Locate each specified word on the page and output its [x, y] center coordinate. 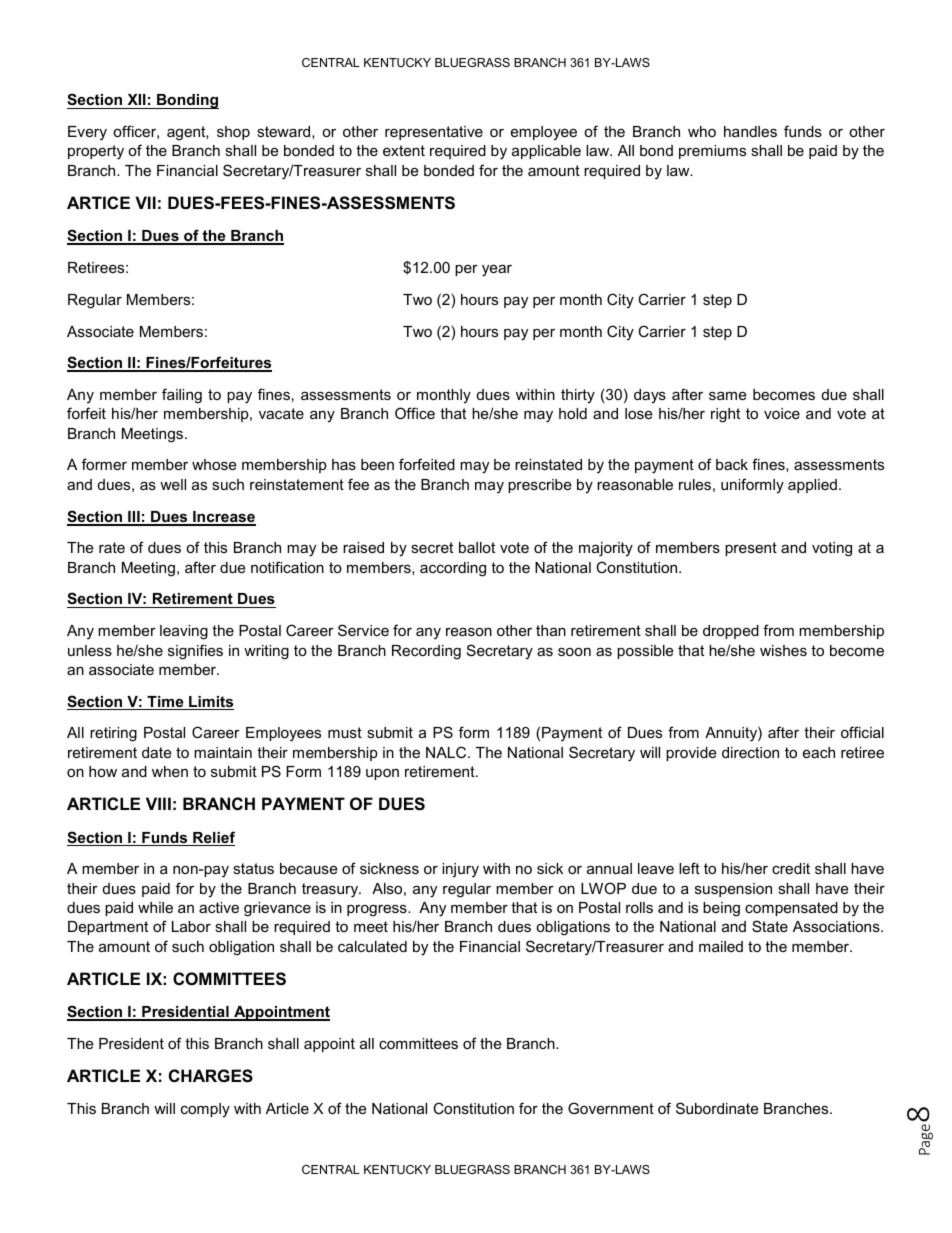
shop [233, 133]
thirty [578, 396]
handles [750, 131]
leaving [184, 632]
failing [182, 396]
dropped [731, 632]
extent [404, 150]
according [453, 569]
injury [460, 870]
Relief [213, 838]
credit [791, 868]
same [727, 395]
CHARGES [211, 1076]
